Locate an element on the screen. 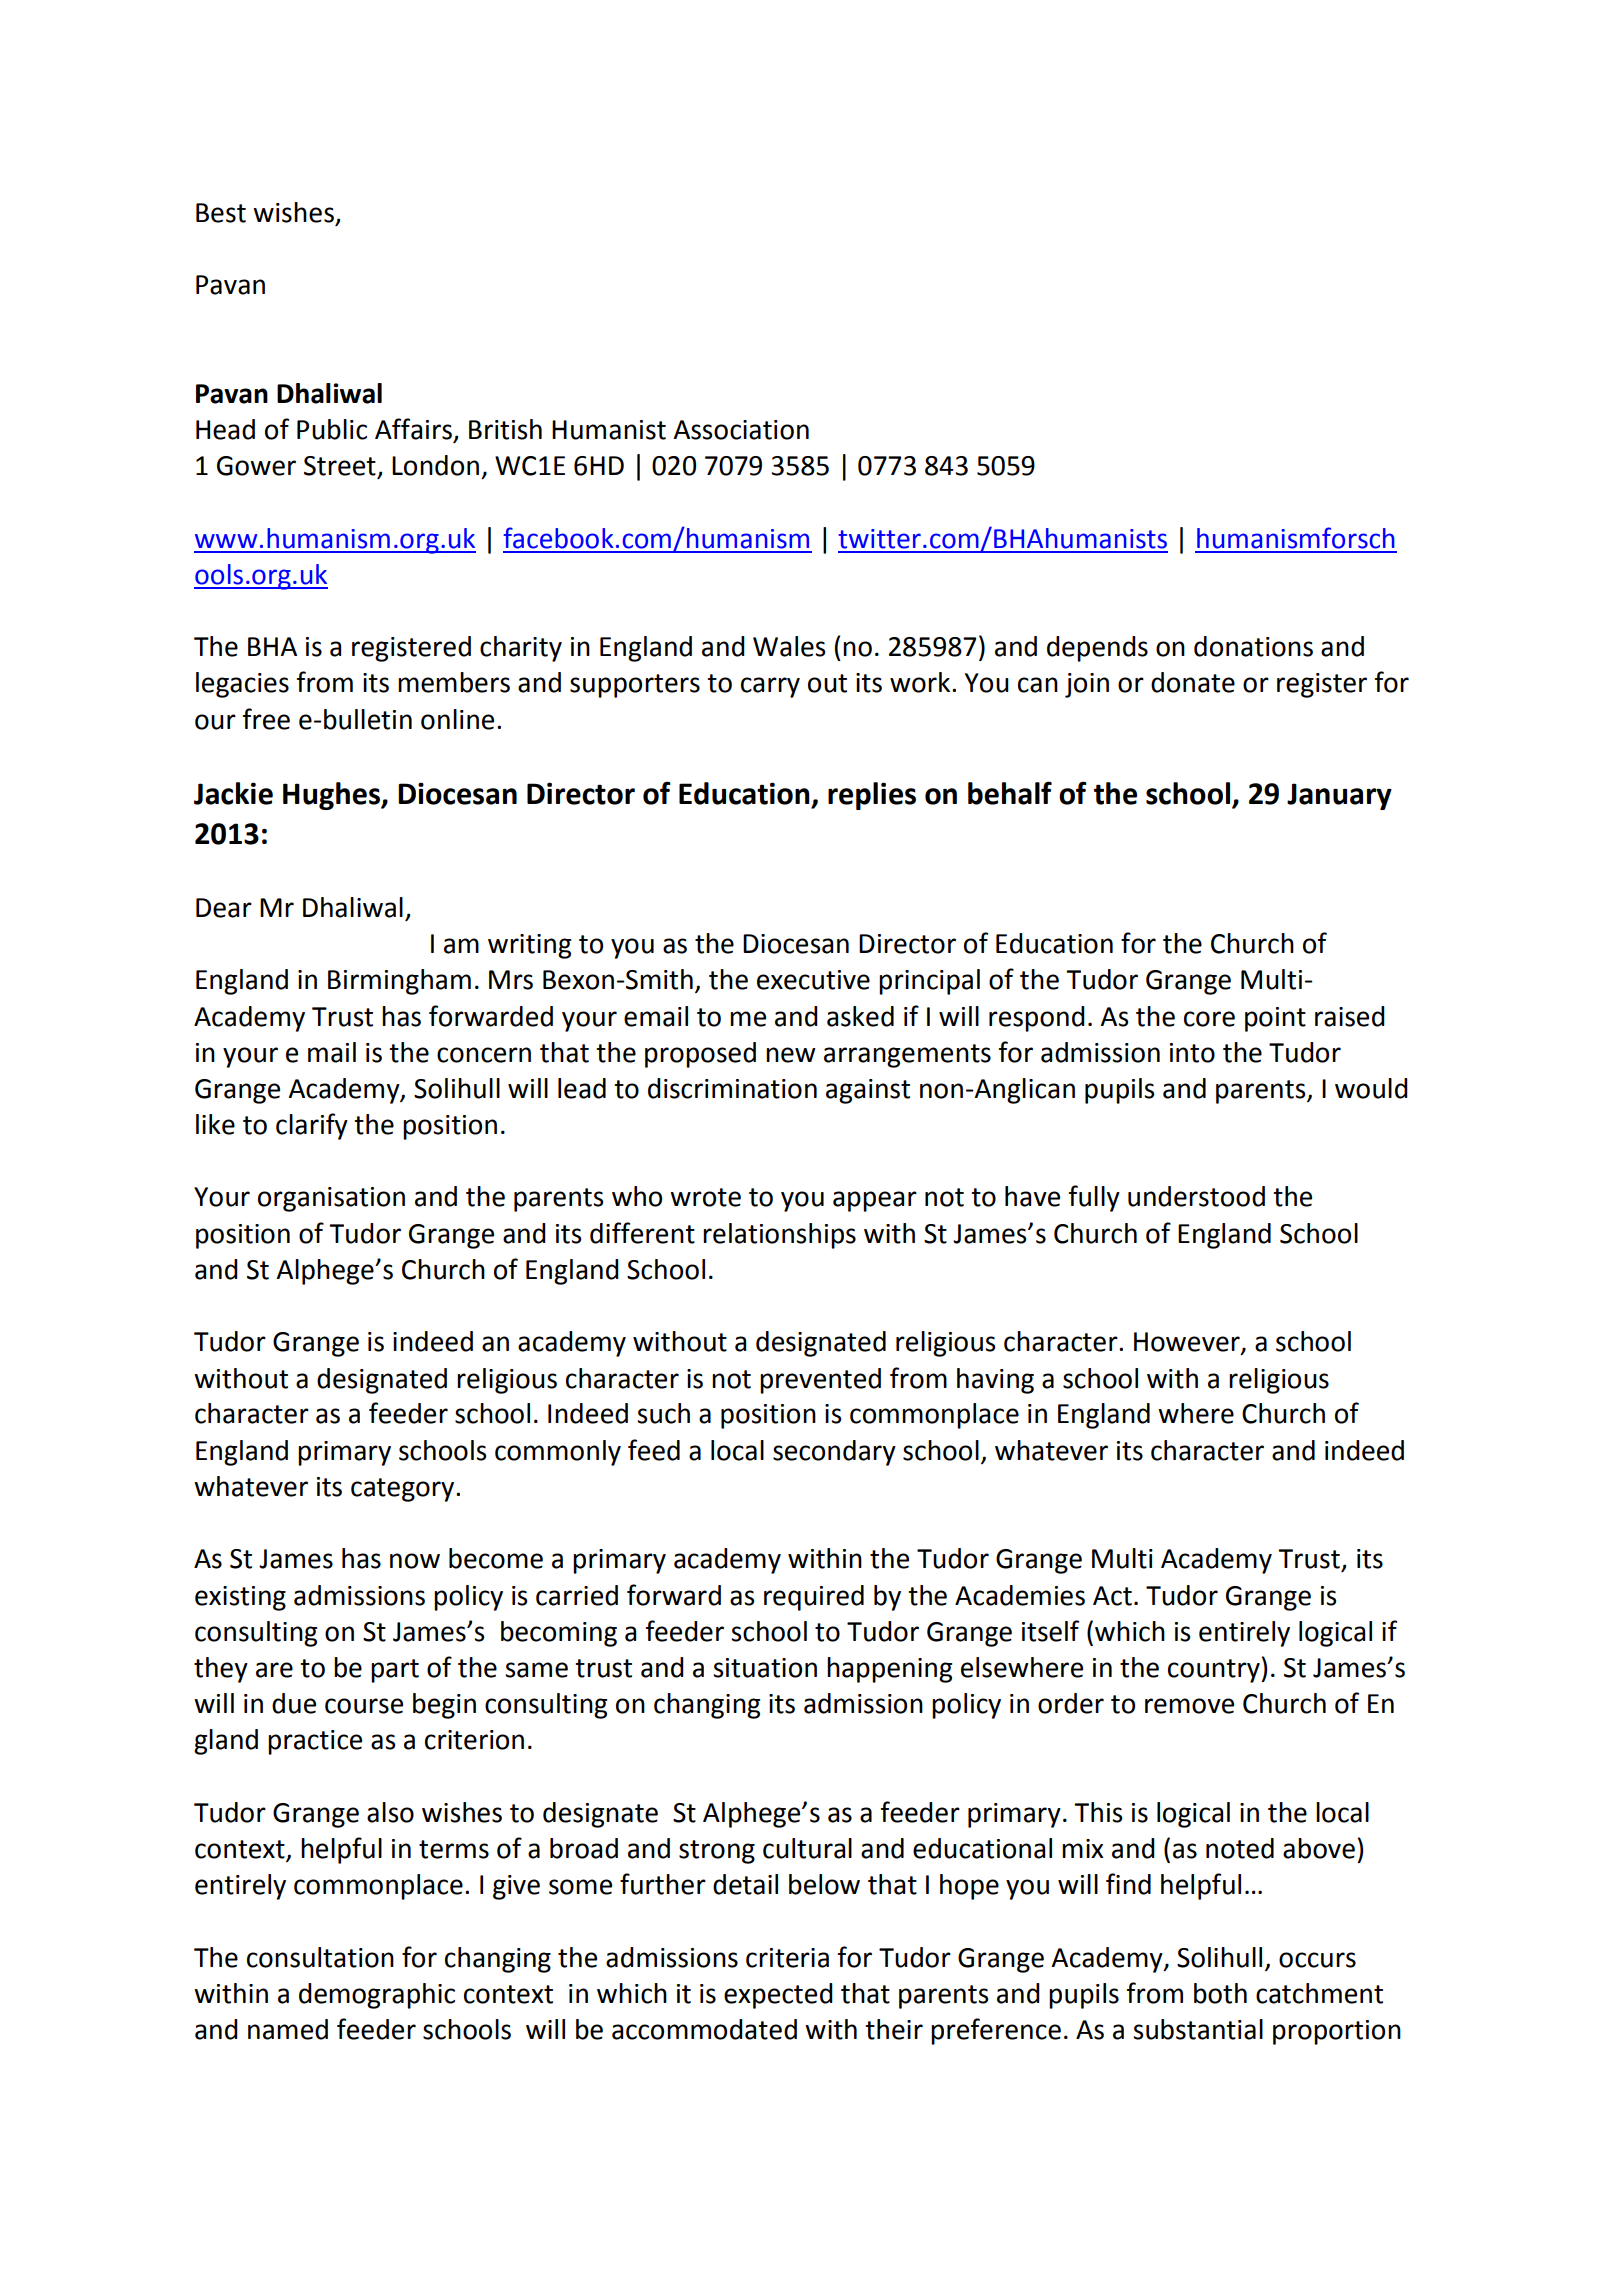  donations is located at coordinates (1253, 646).
